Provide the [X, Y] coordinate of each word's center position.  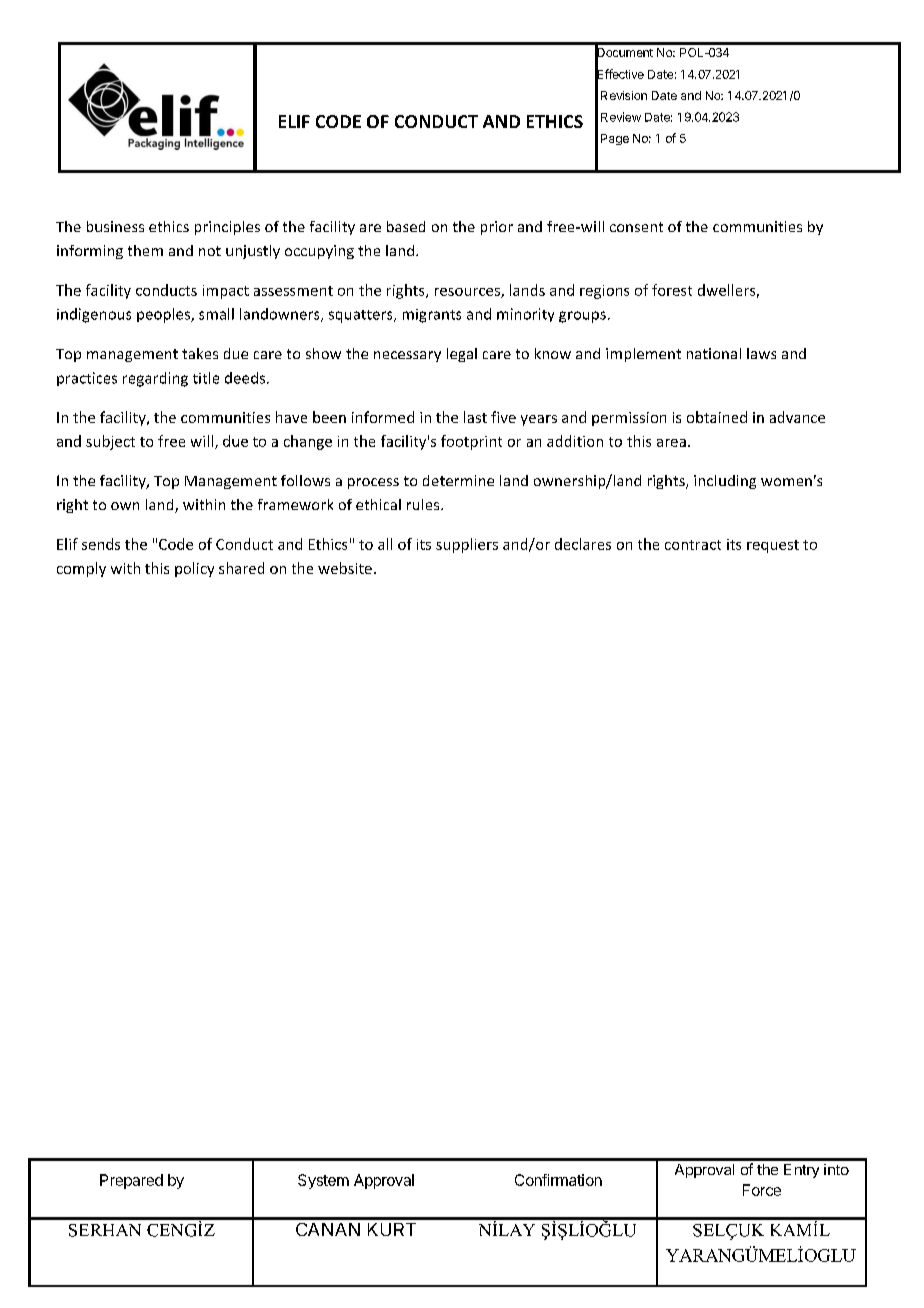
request [773, 546]
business [115, 226]
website [345, 568]
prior [497, 228]
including [725, 482]
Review [621, 117]
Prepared [131, 1181]
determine [458, 480]
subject [110, 442]
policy [194, 569]
